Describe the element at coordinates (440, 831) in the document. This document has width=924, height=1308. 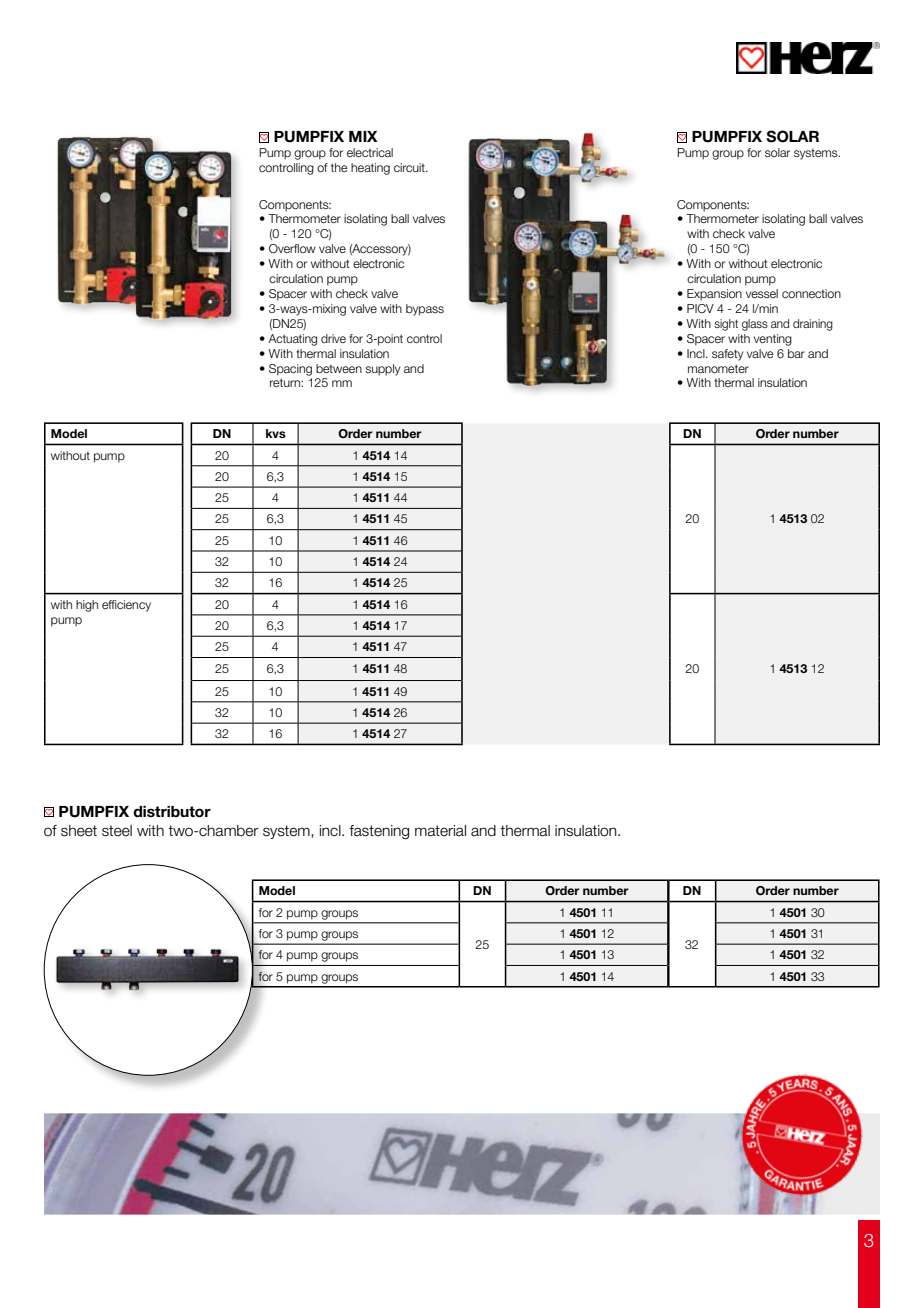
I see `material` at that location.
